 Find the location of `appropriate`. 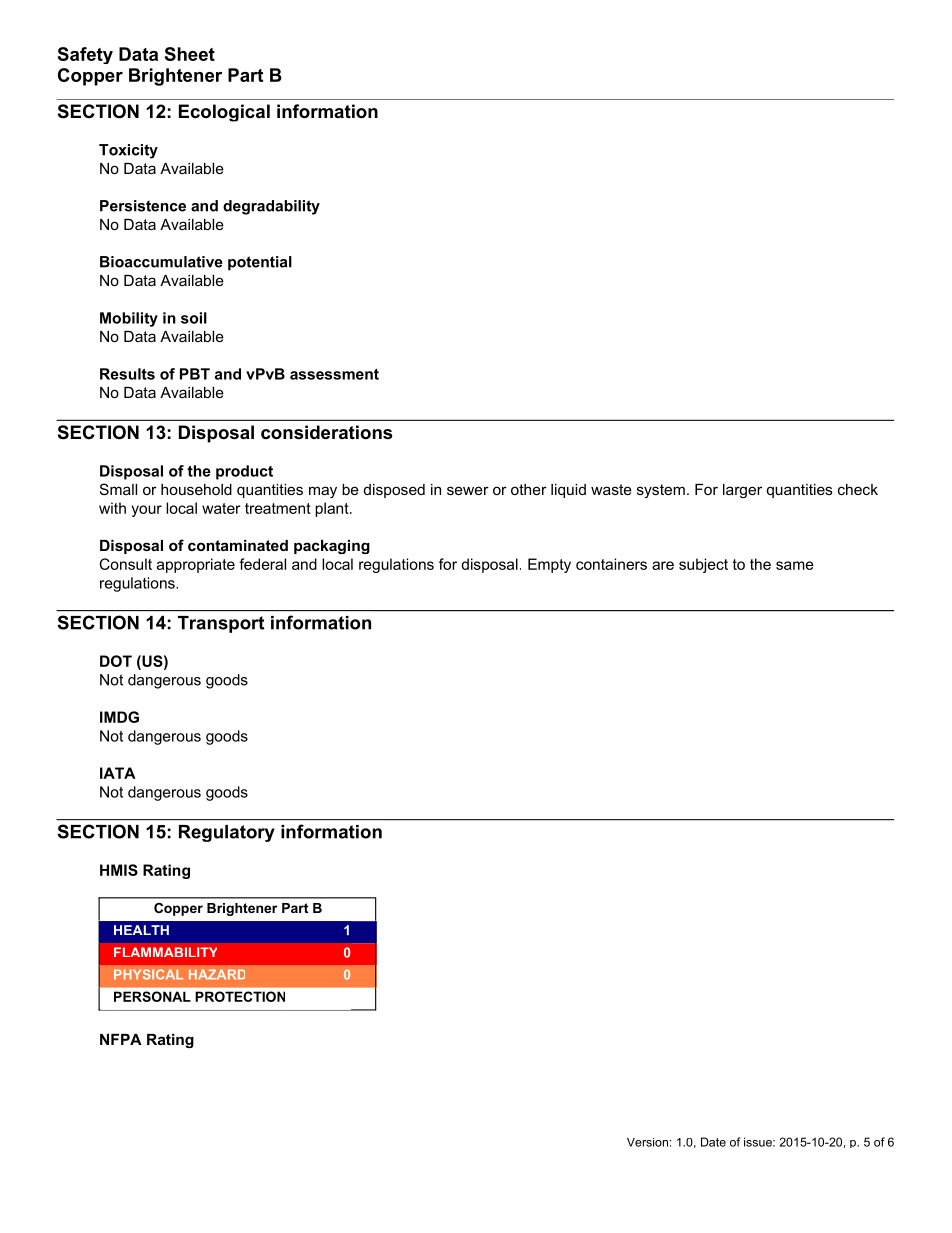

appropriate is located at coordinates (196, 565).
